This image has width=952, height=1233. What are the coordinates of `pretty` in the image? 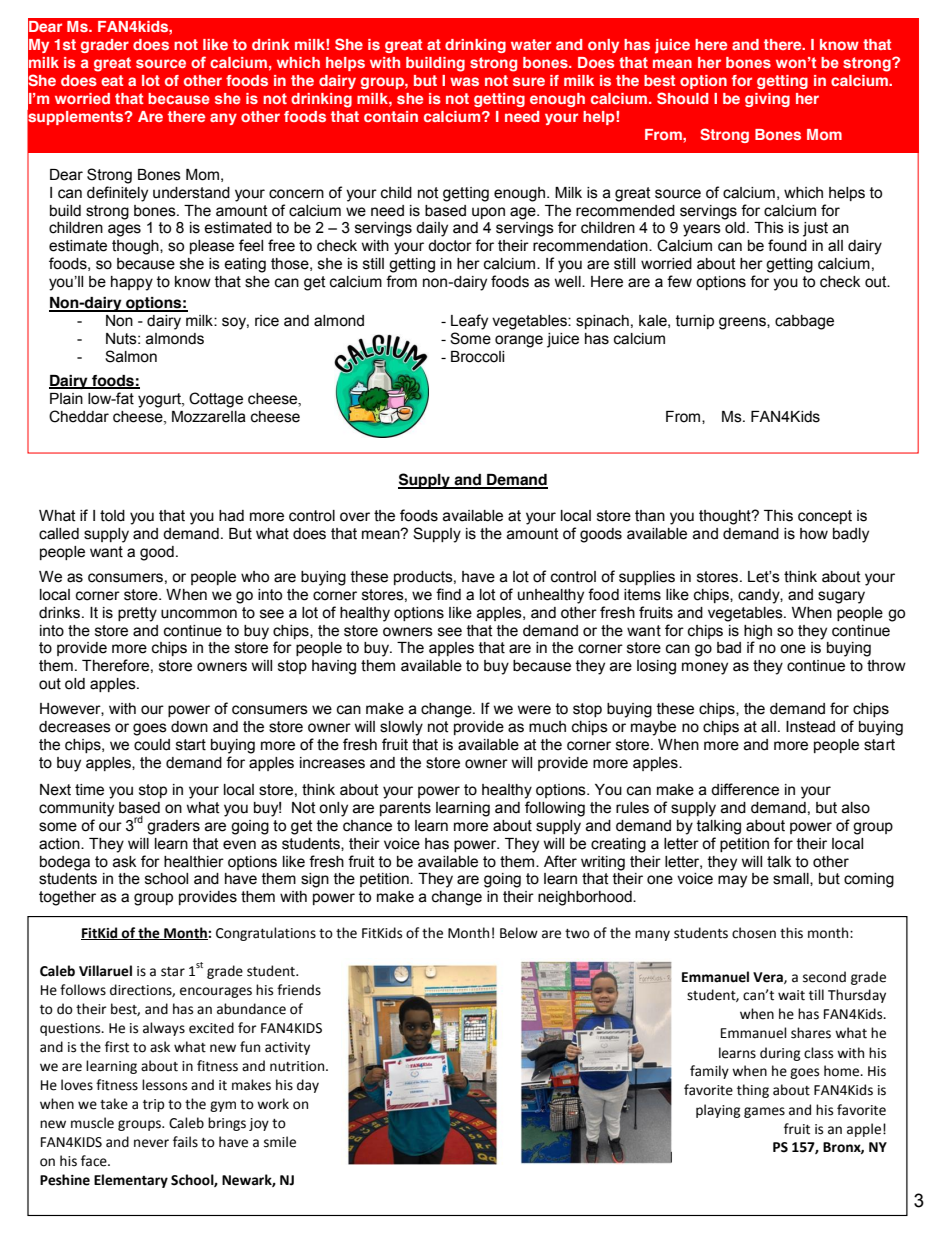 It's located at (137, 614).
